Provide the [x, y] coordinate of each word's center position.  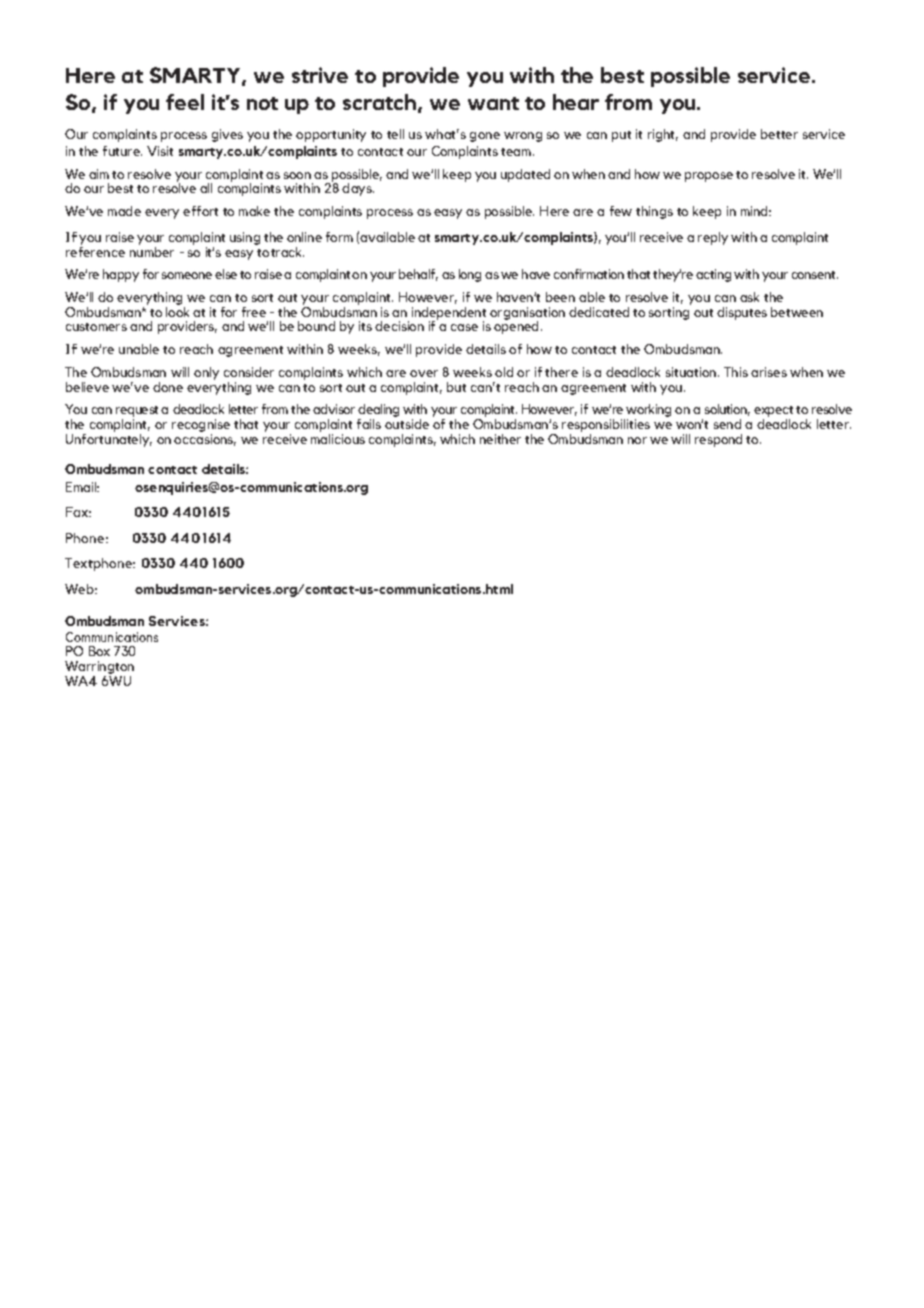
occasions [205, 440]
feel [185, 102]
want [493, 103]
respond [718, 440]
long [470, 275]
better [779, 134]
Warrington [99, 669]
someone [187, 275]
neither [500, 439]
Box [99, 651]
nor [637, 440]
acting [713, 275]
